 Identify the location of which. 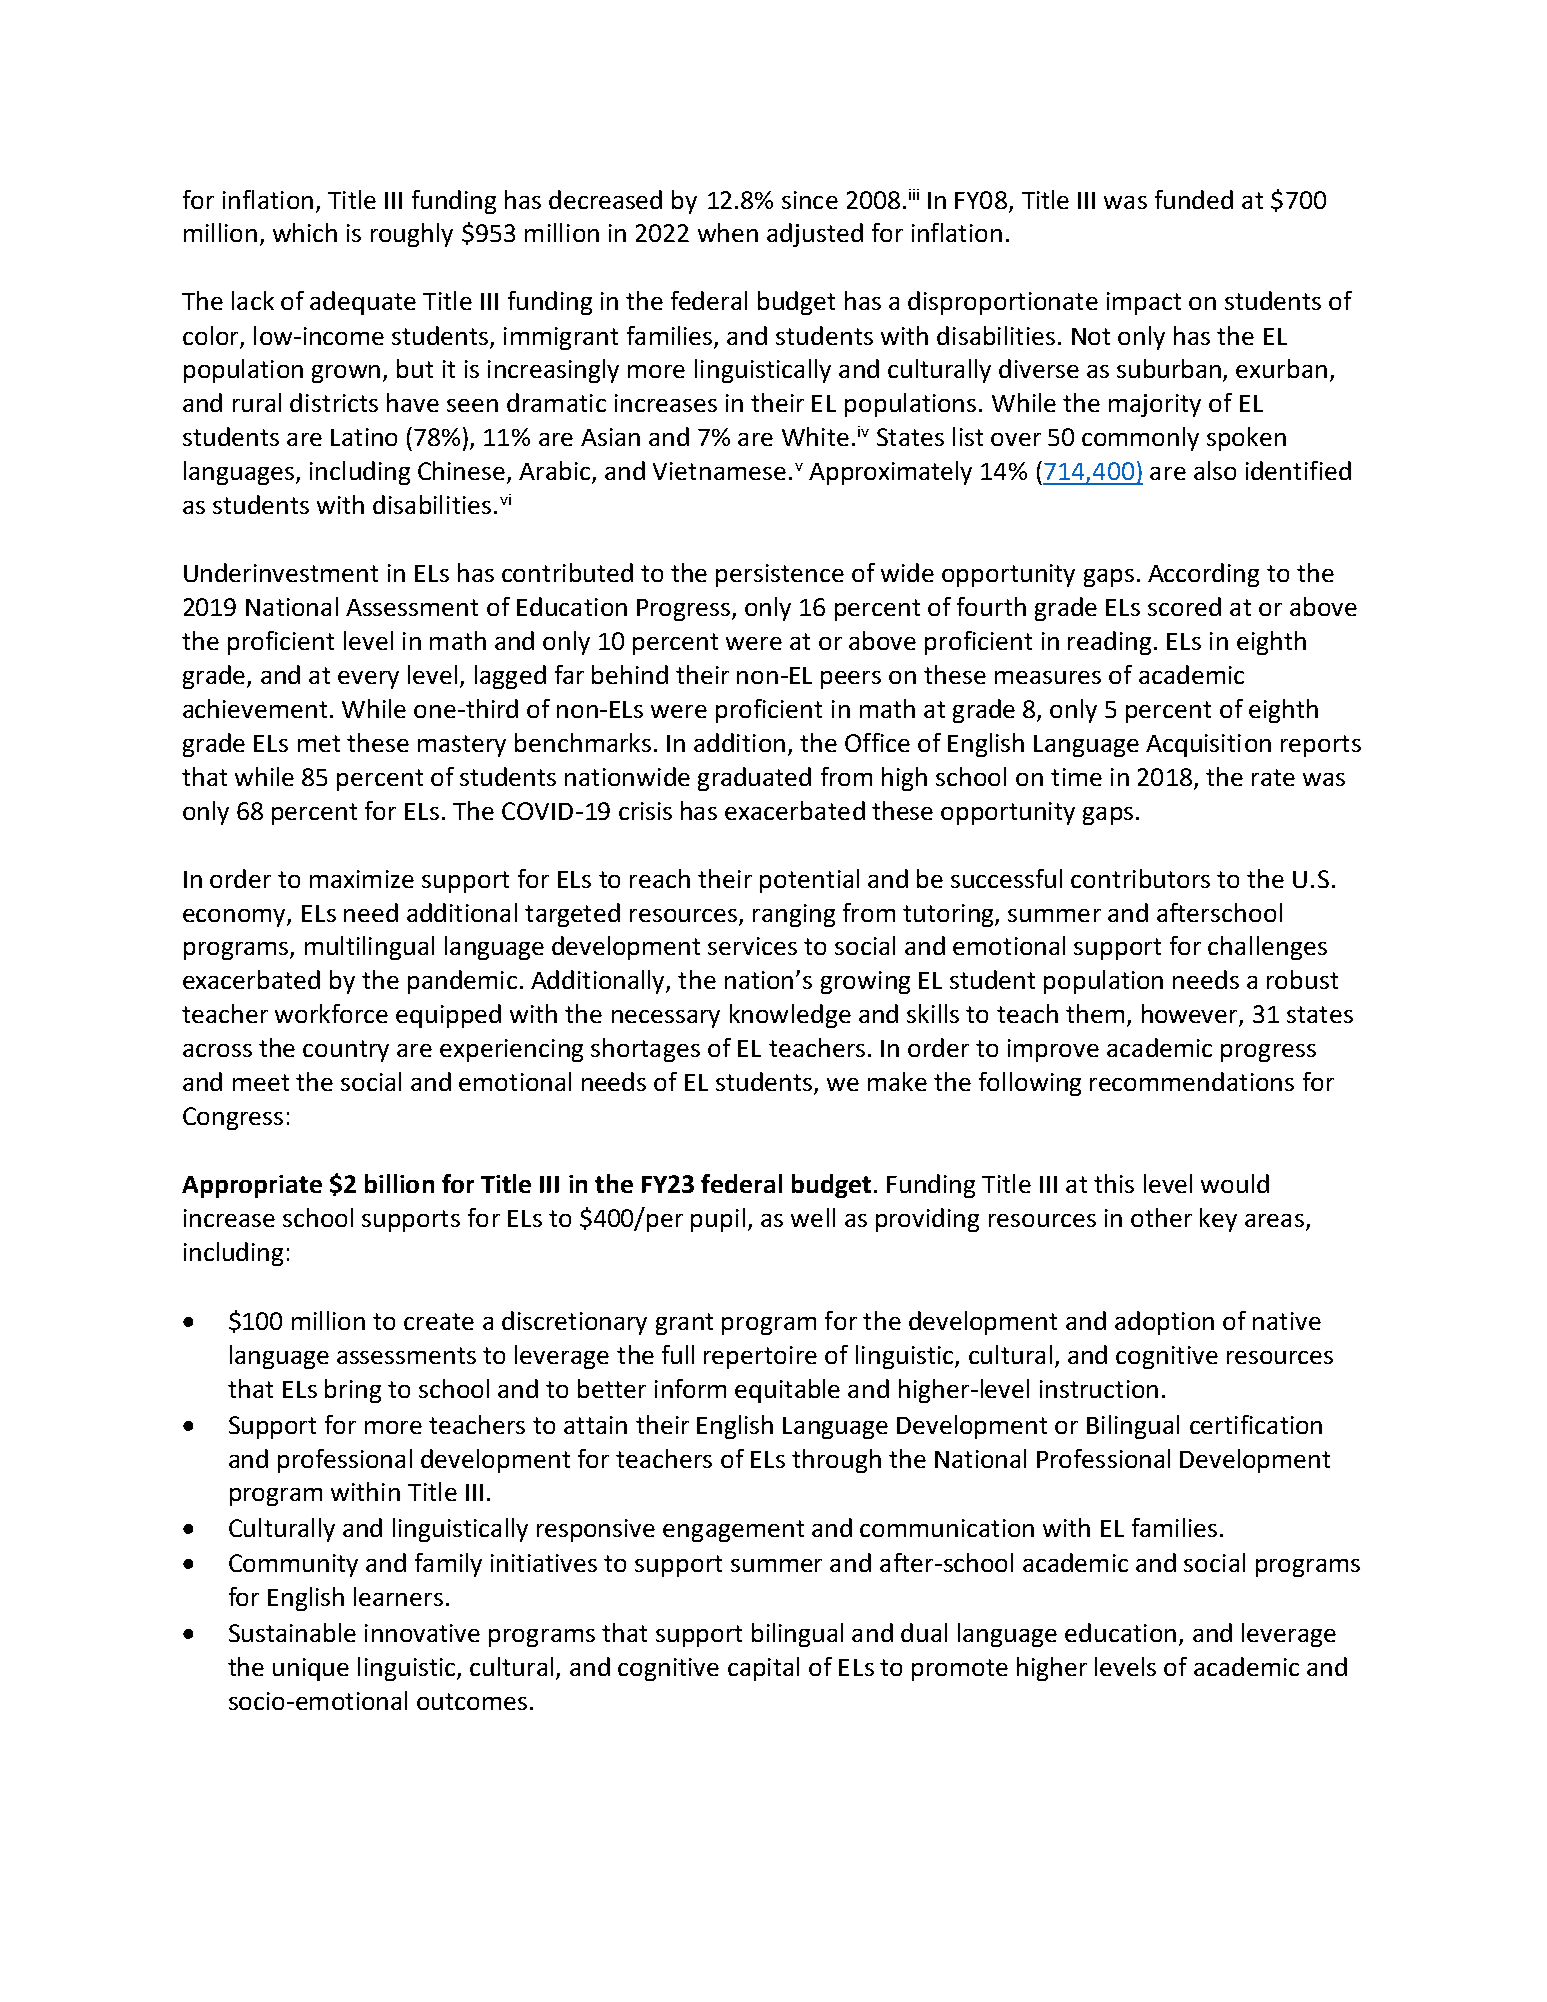
(305, 232).
